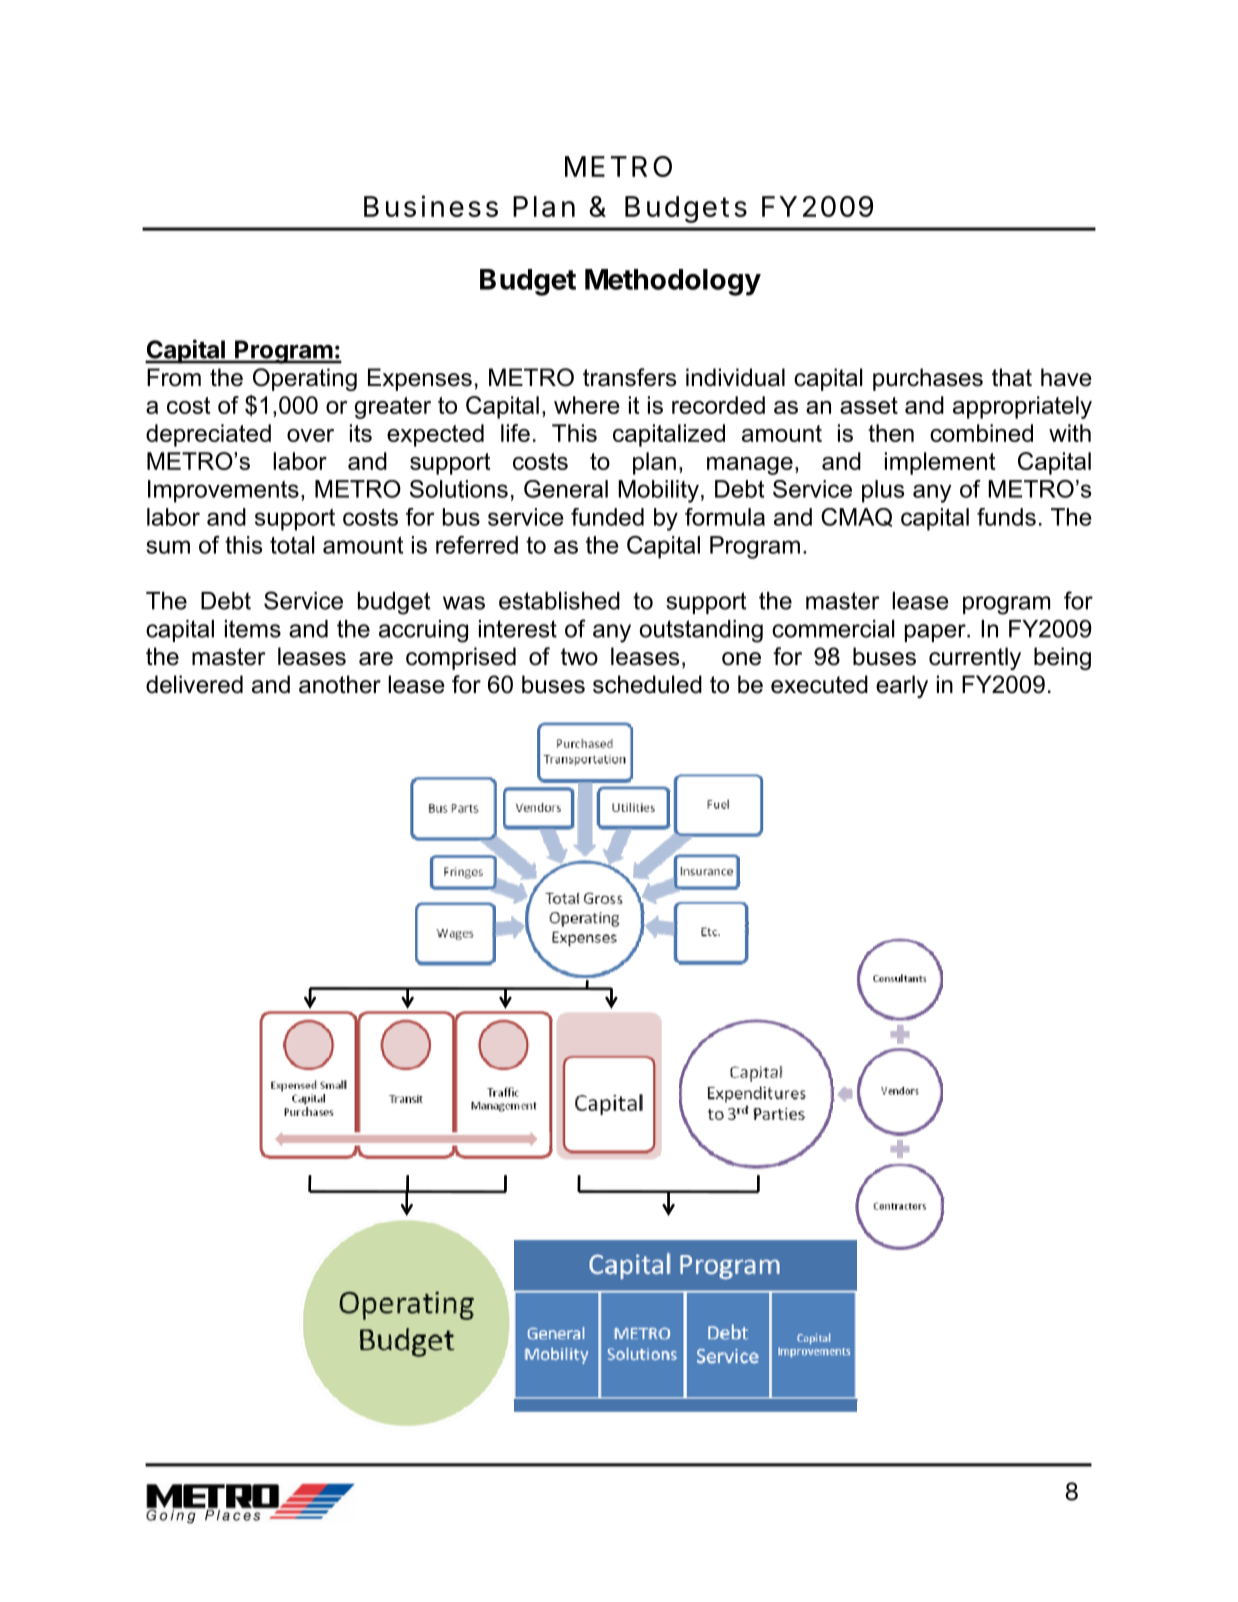  Describe the element at coordinates (975, 658) in the image. I see `currently` at that location.
